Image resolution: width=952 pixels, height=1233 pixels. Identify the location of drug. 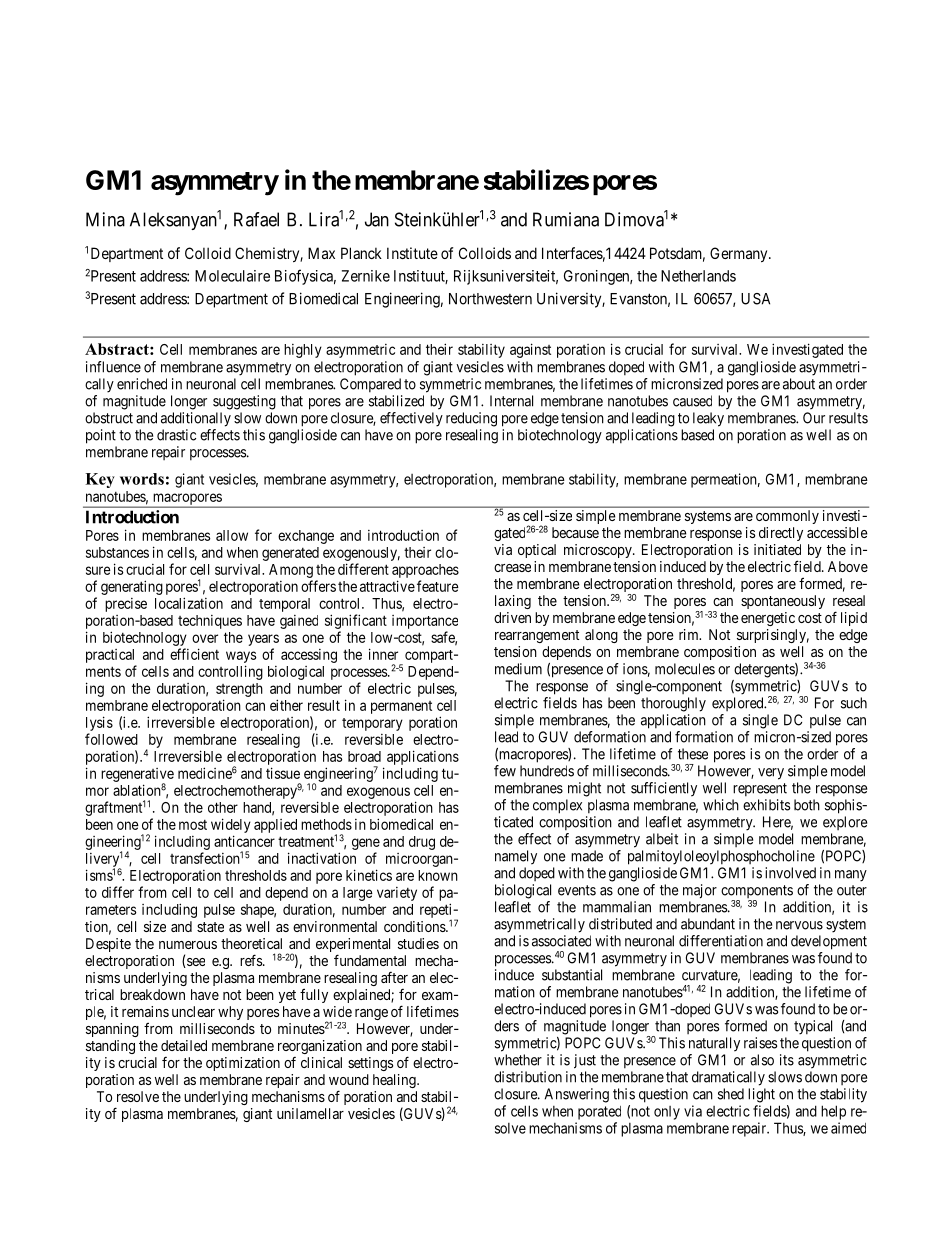
(422, 843).
